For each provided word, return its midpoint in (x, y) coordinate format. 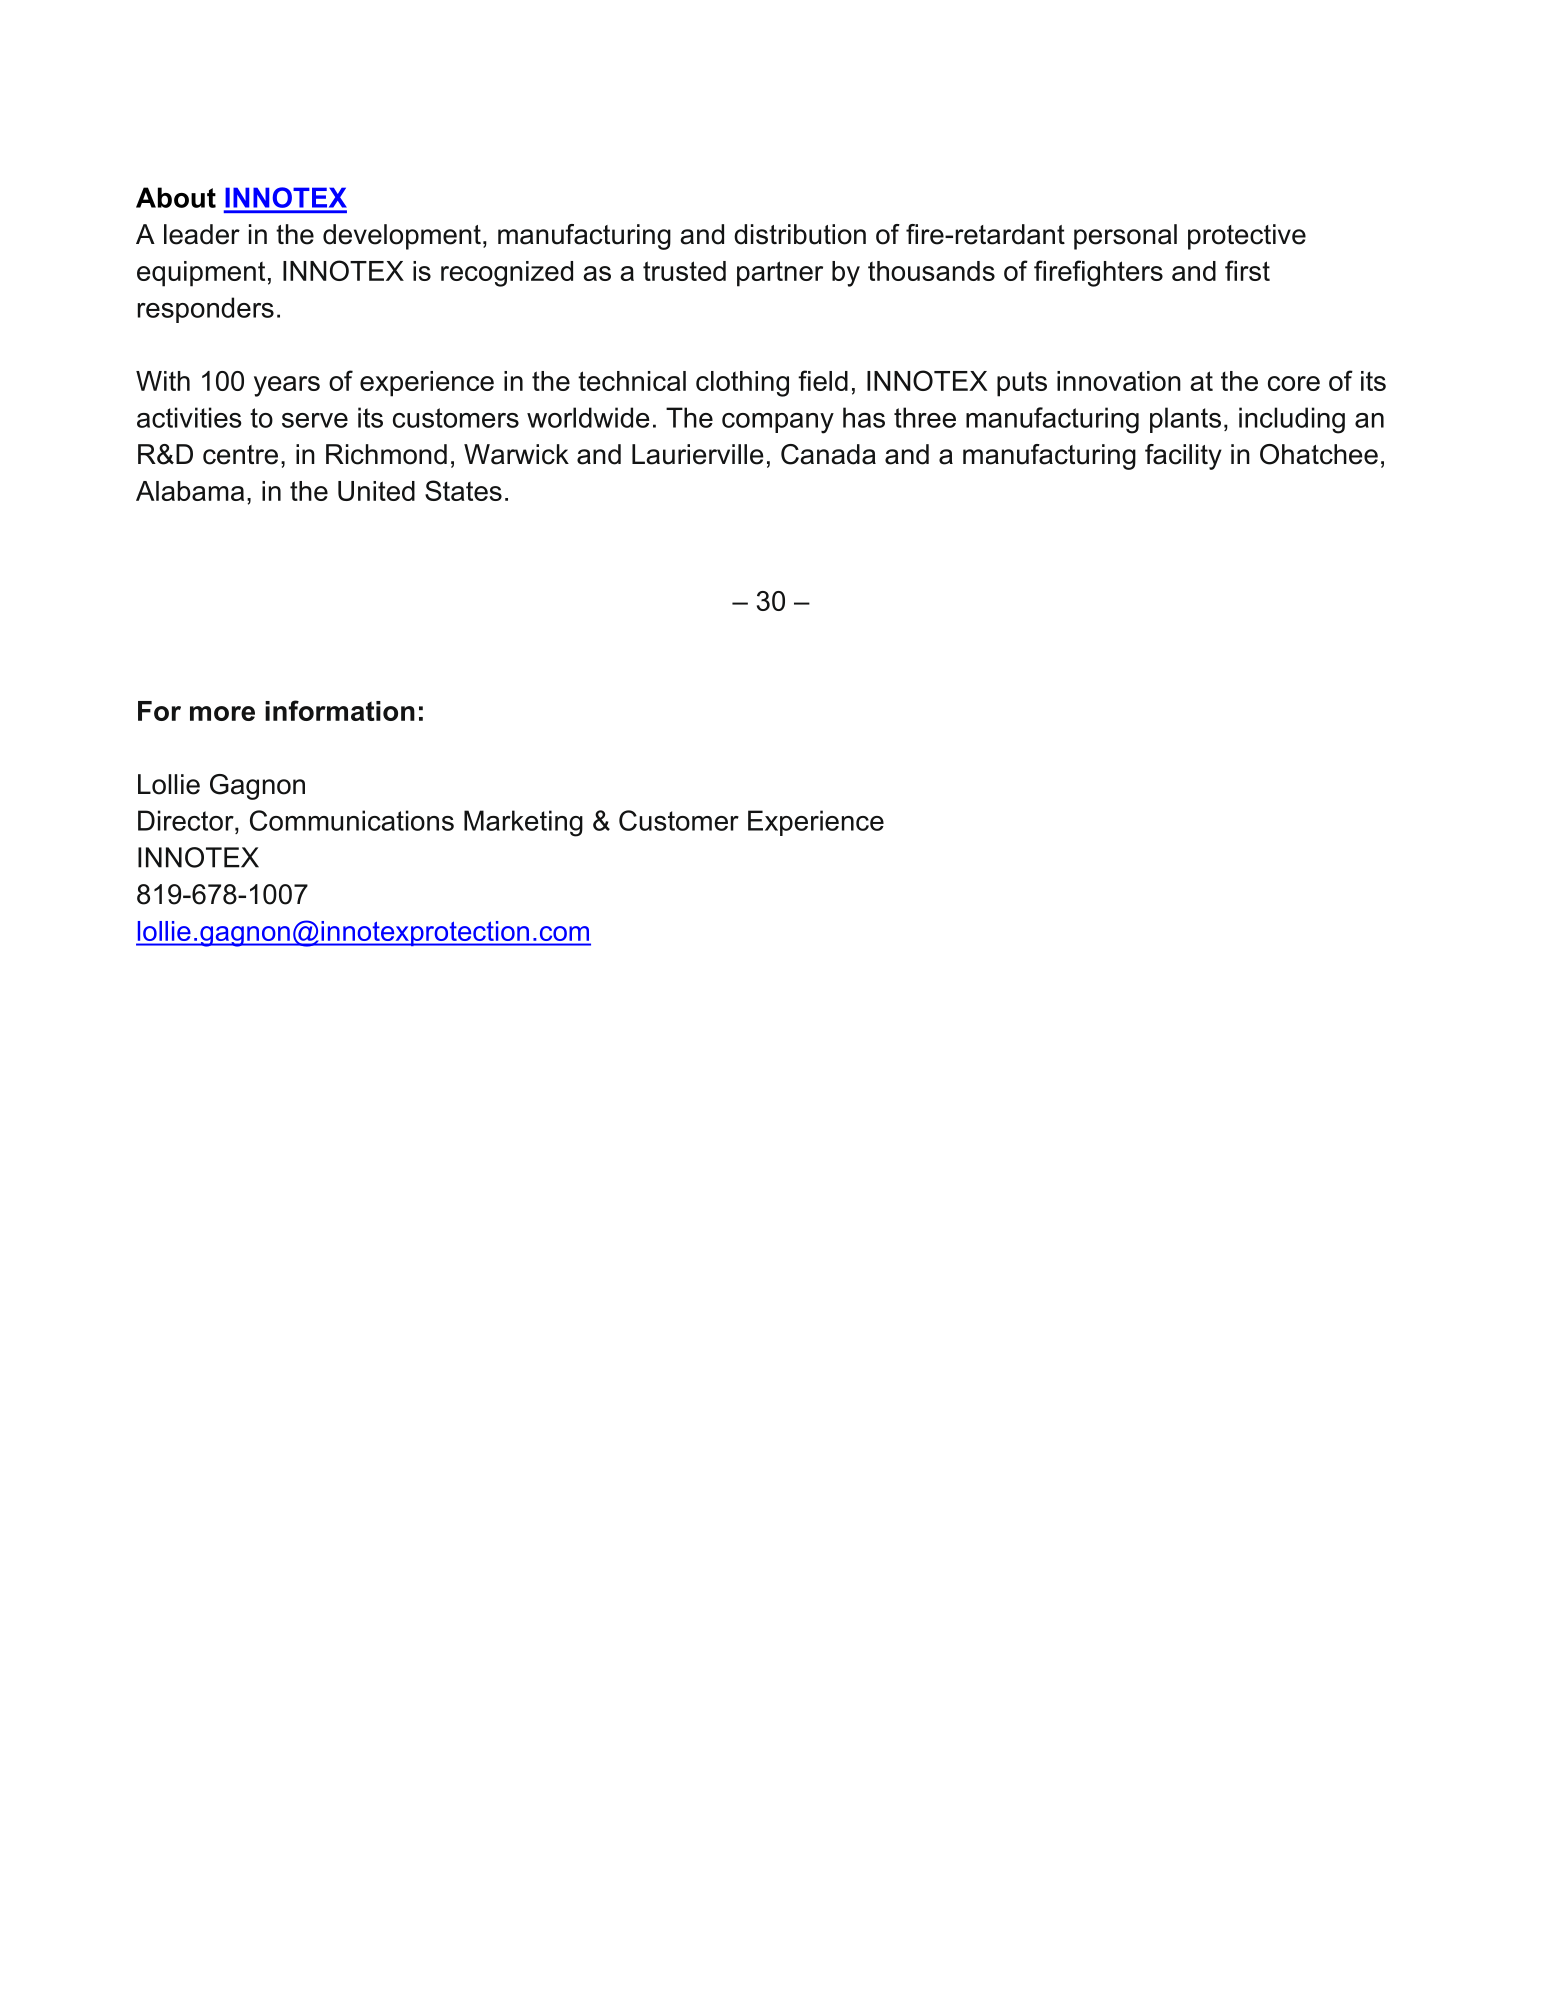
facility (1183, 457)
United (376, 491)
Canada (828, 454)
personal (1125, 237)
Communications (352, 820)
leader (202, 234)
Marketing (523, 823)
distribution (800, 234)
